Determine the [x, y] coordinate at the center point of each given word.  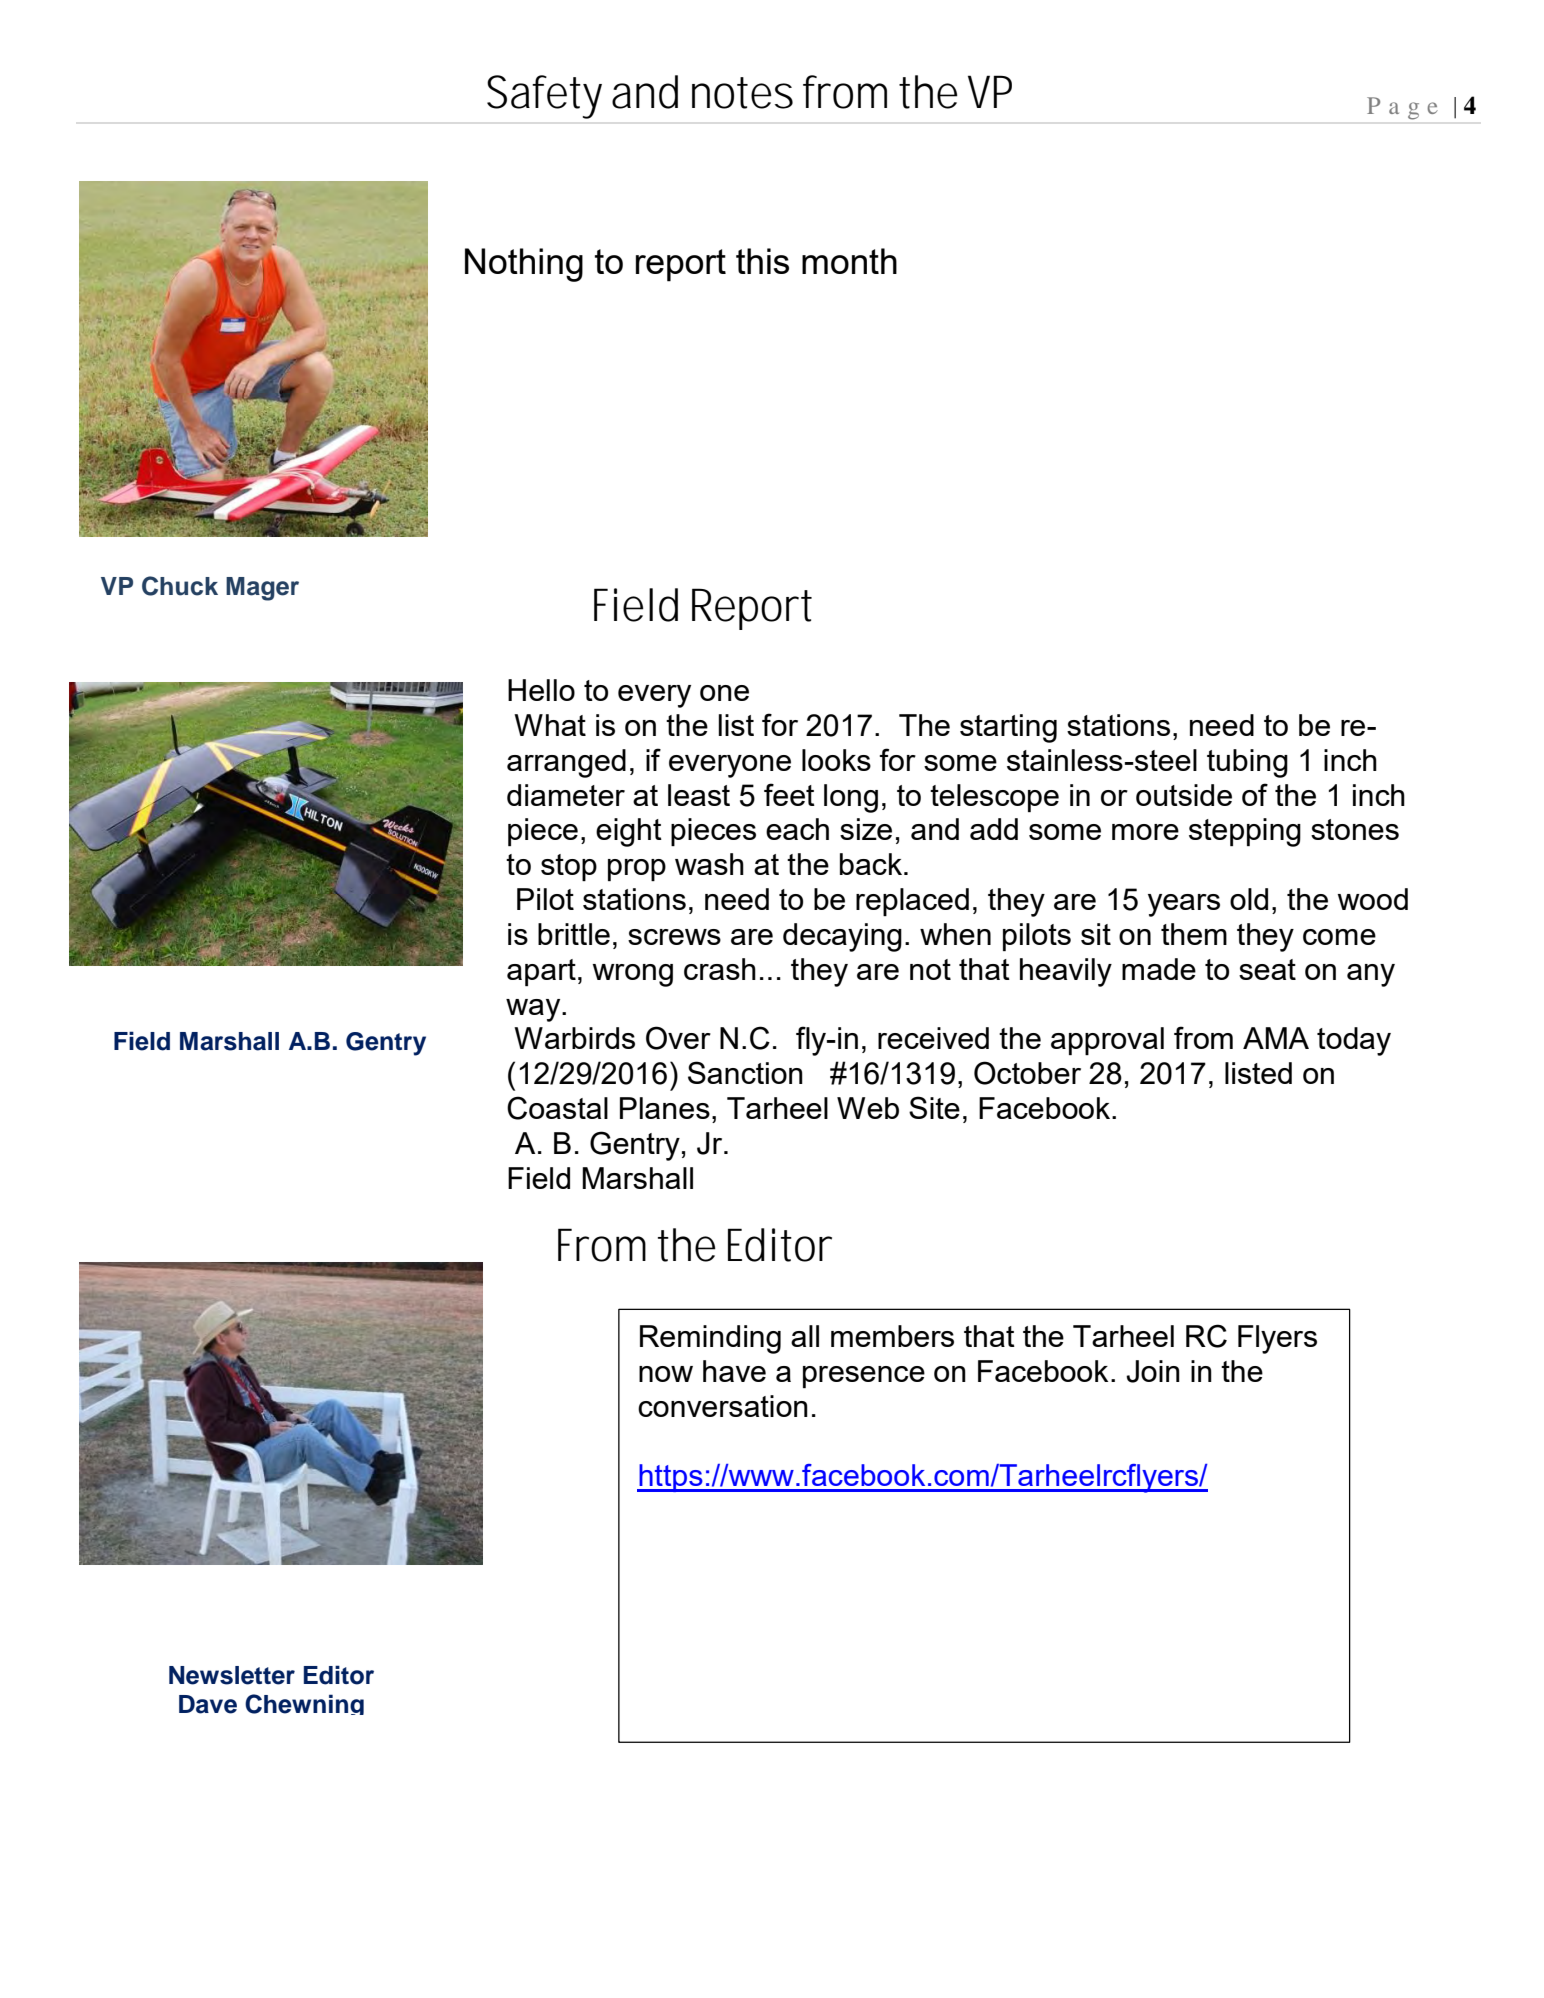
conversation [723, 1406]
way [534, 1010]
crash [720, 969]
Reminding [710, 1339]
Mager [262, 589]
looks [836, 760]
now [666, 1374]
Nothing [524, 265]
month [849, 261]
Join [1153, 1371]
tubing [1247, 763]
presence [864, 1377]
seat [1267, 969]
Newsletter [232, 1675]
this [762, 261]
